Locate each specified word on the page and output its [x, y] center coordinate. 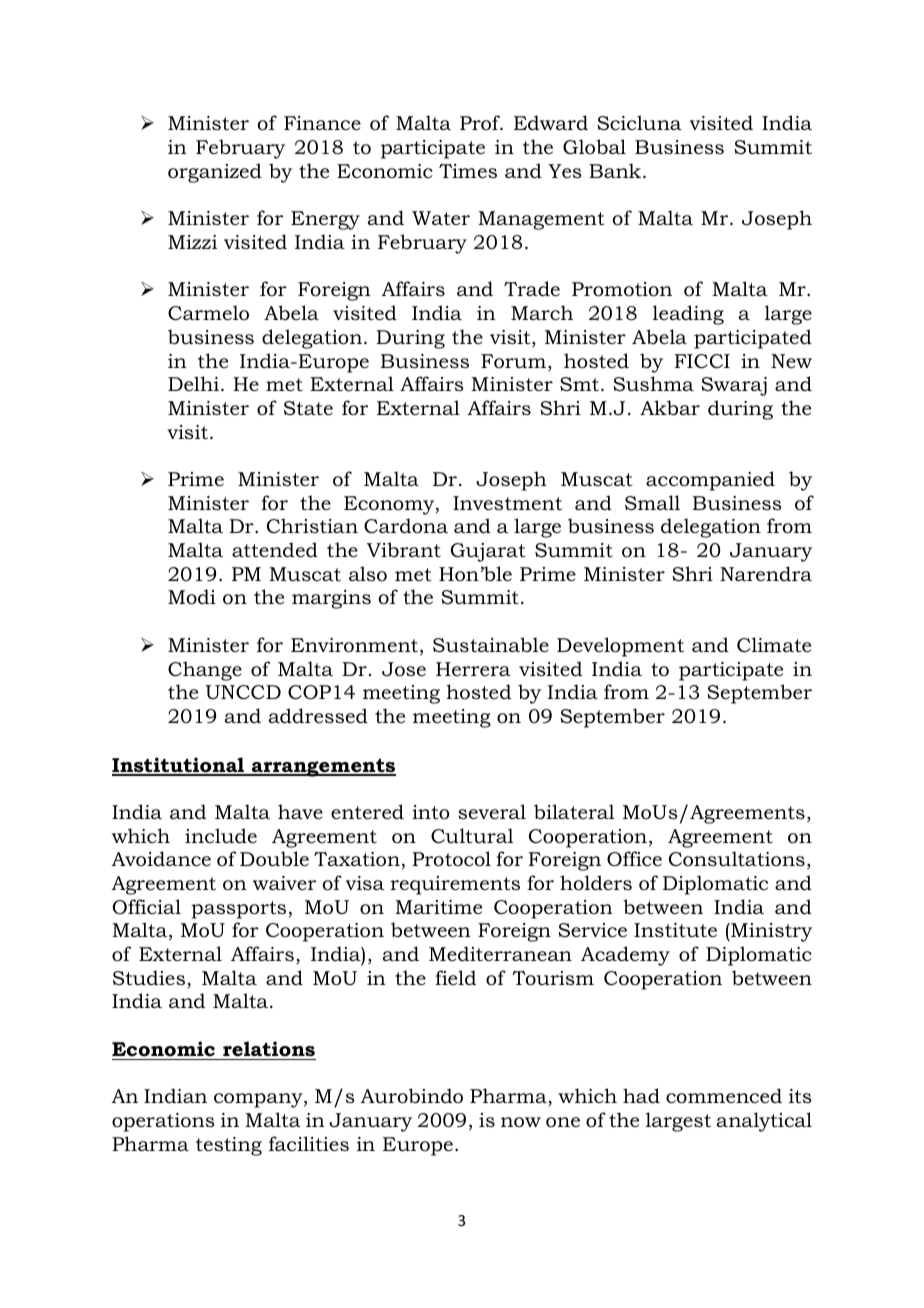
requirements [455, 885]
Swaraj [734, 386]
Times [468, 171]
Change [205, 671]
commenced [724, 1096]
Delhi [195, 383]
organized [215, 173]
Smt [579, 384]
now [521, 1122]
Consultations [737, 859]
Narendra [766, 573]
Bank [616, 170]
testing [229, 1146]
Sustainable [491, 645]
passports [238, 910]
